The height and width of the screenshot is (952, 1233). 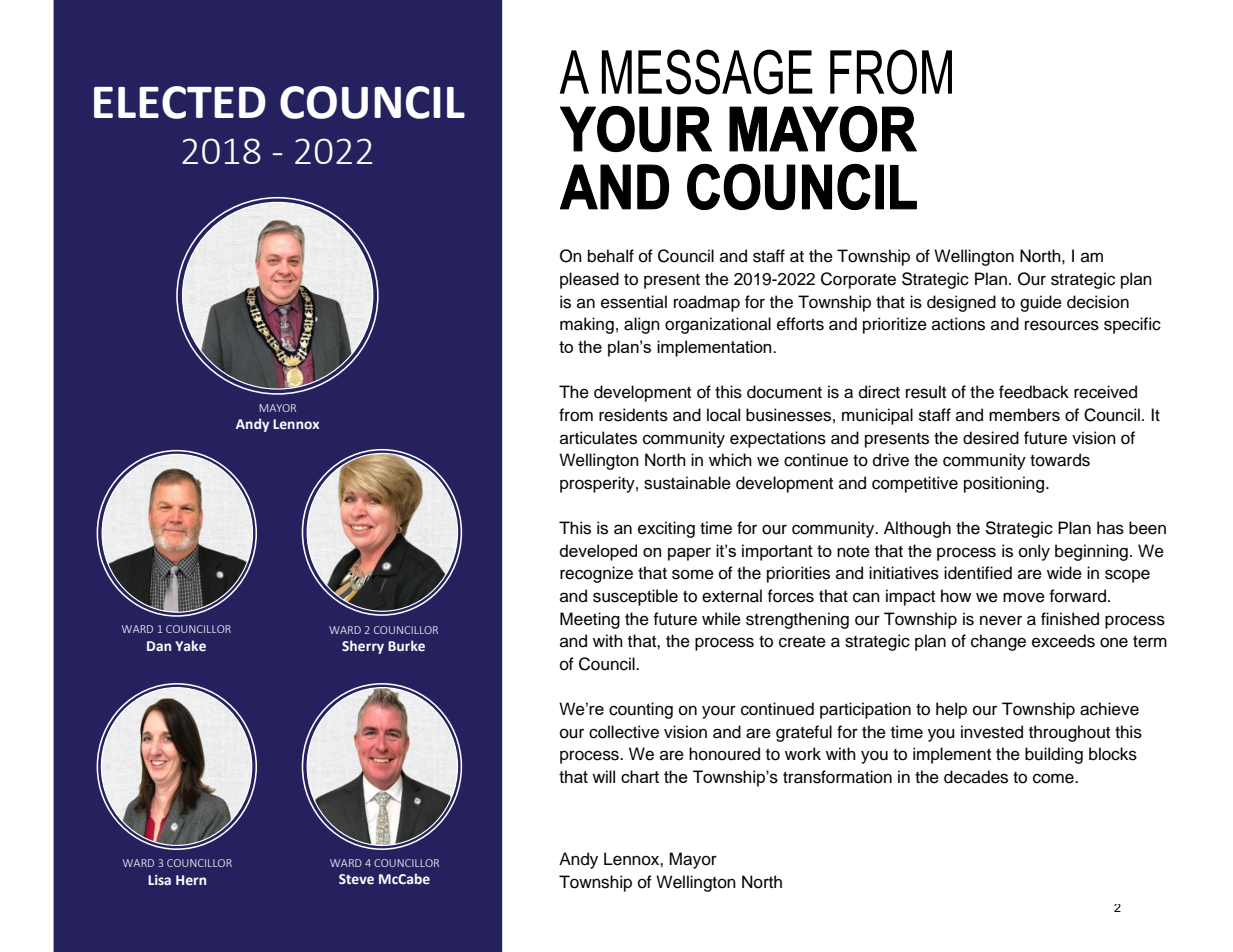 What do you see at coordinates (1054, 778) in the screenshot?
I see `come` at bounding box center [1054, 778].
